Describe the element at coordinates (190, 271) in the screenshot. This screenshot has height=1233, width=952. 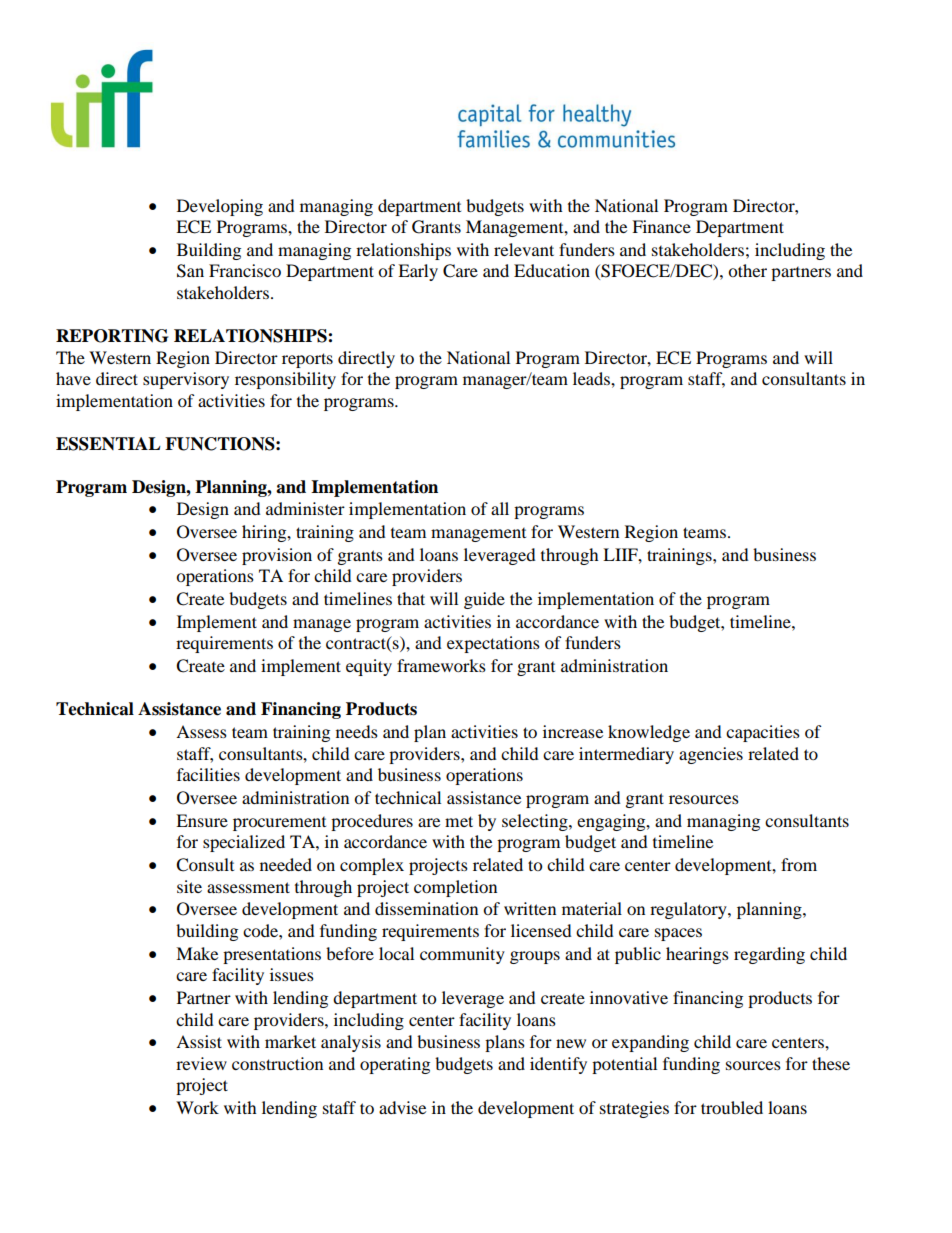
I see `San` at that location.
